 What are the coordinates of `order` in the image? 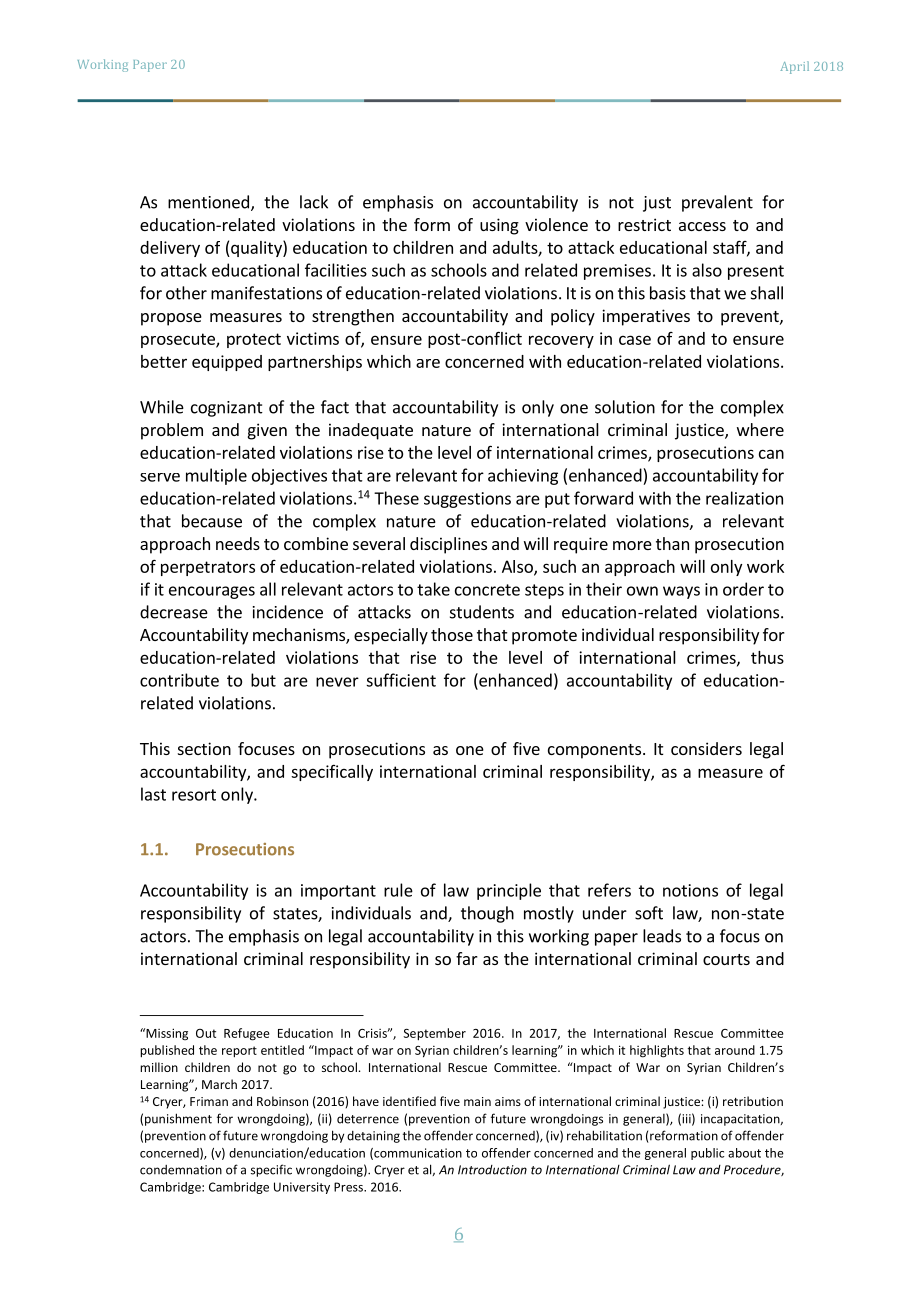 It's located at (743, 589).
